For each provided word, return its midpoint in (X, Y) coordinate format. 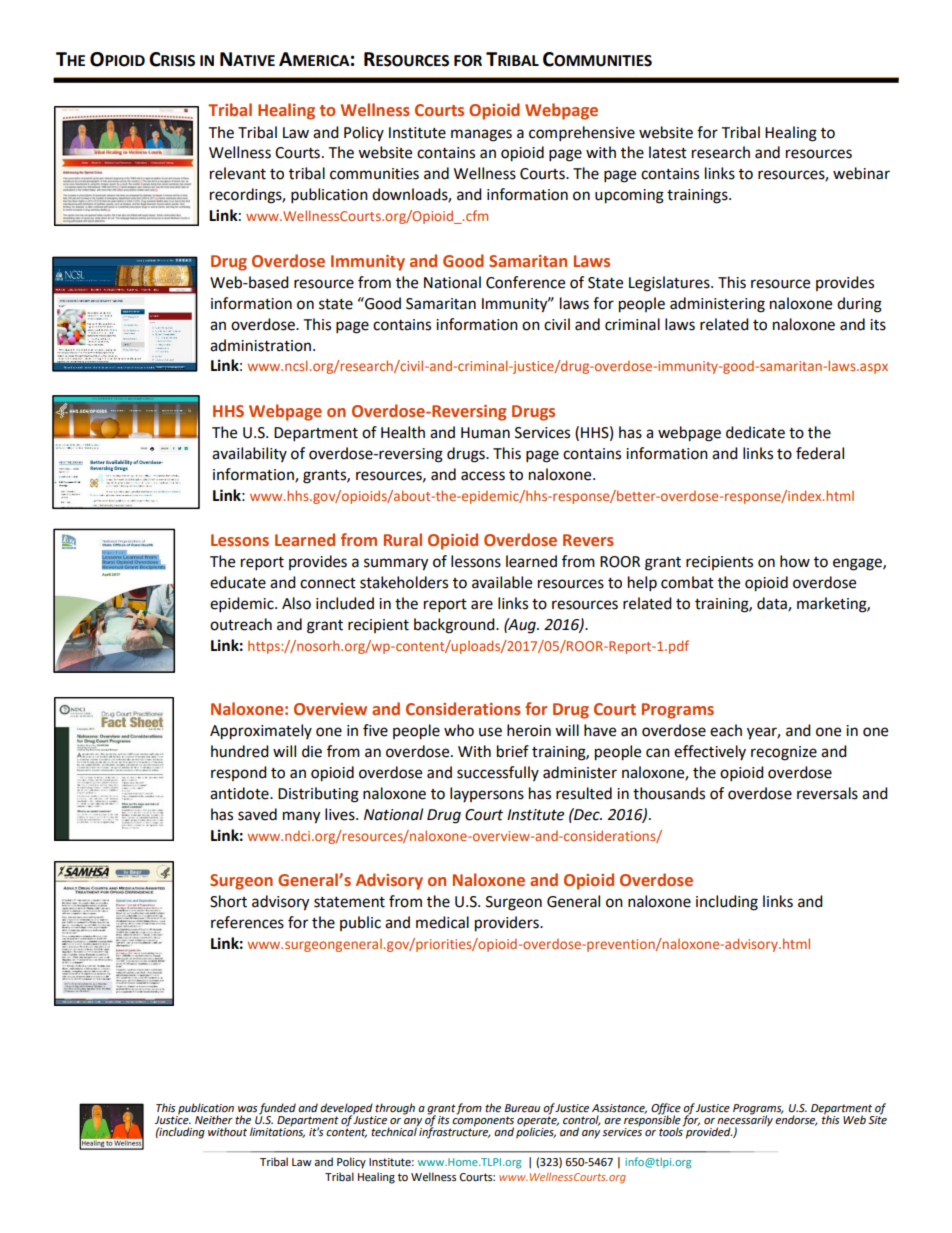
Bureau (522, 1108)
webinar (861, 173)
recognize (784, 753)
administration (260, 345)
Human (485, 433)
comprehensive (582, 134)
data (773, 604)
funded (277, 1109)
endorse (796, 1119)
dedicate (755, 432)
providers (508, 924)
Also (296, 603)
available (502, 582)
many (301, 817)
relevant (238, 173)
